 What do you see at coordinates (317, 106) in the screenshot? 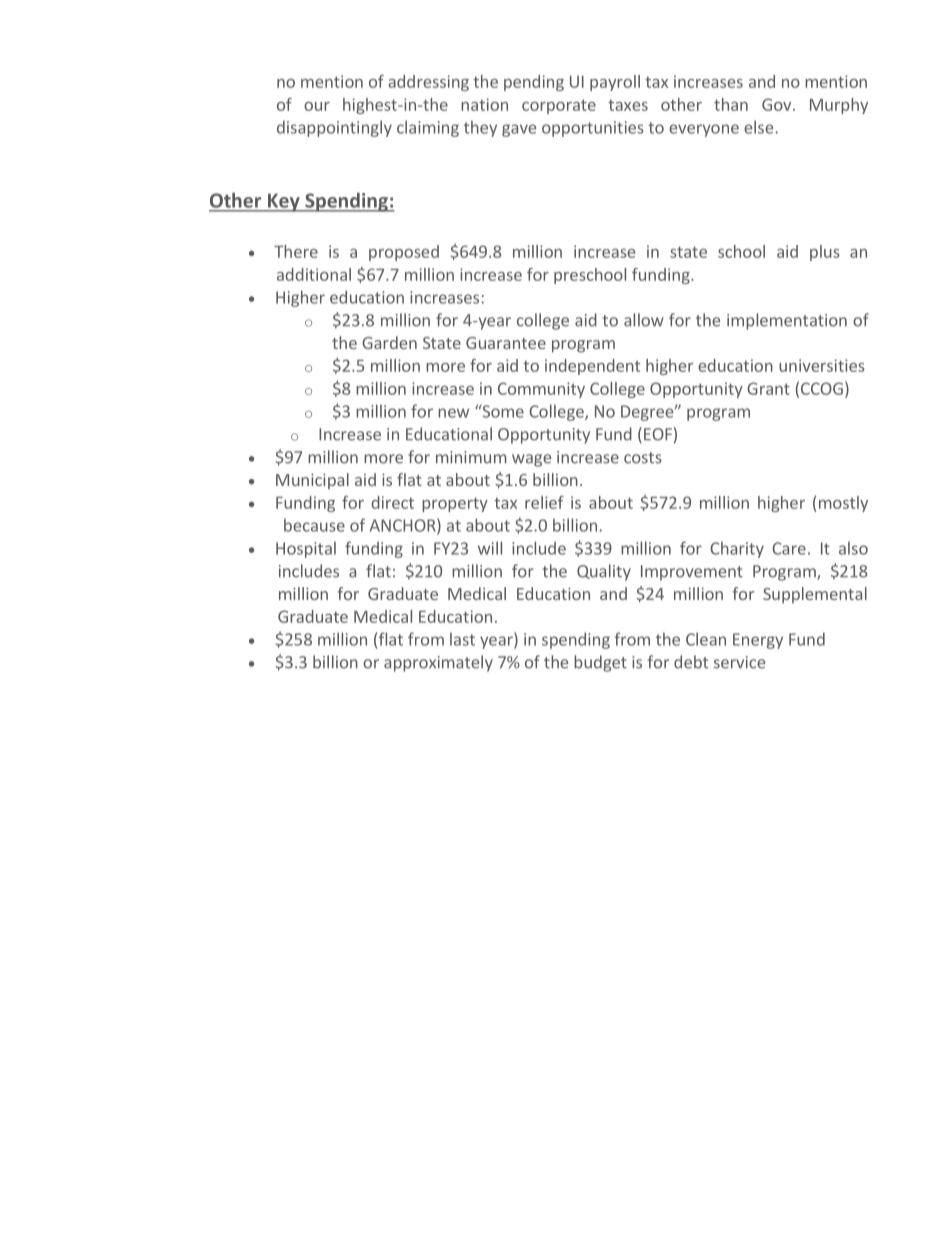
I see `our` at bounding box center [317, 106].
